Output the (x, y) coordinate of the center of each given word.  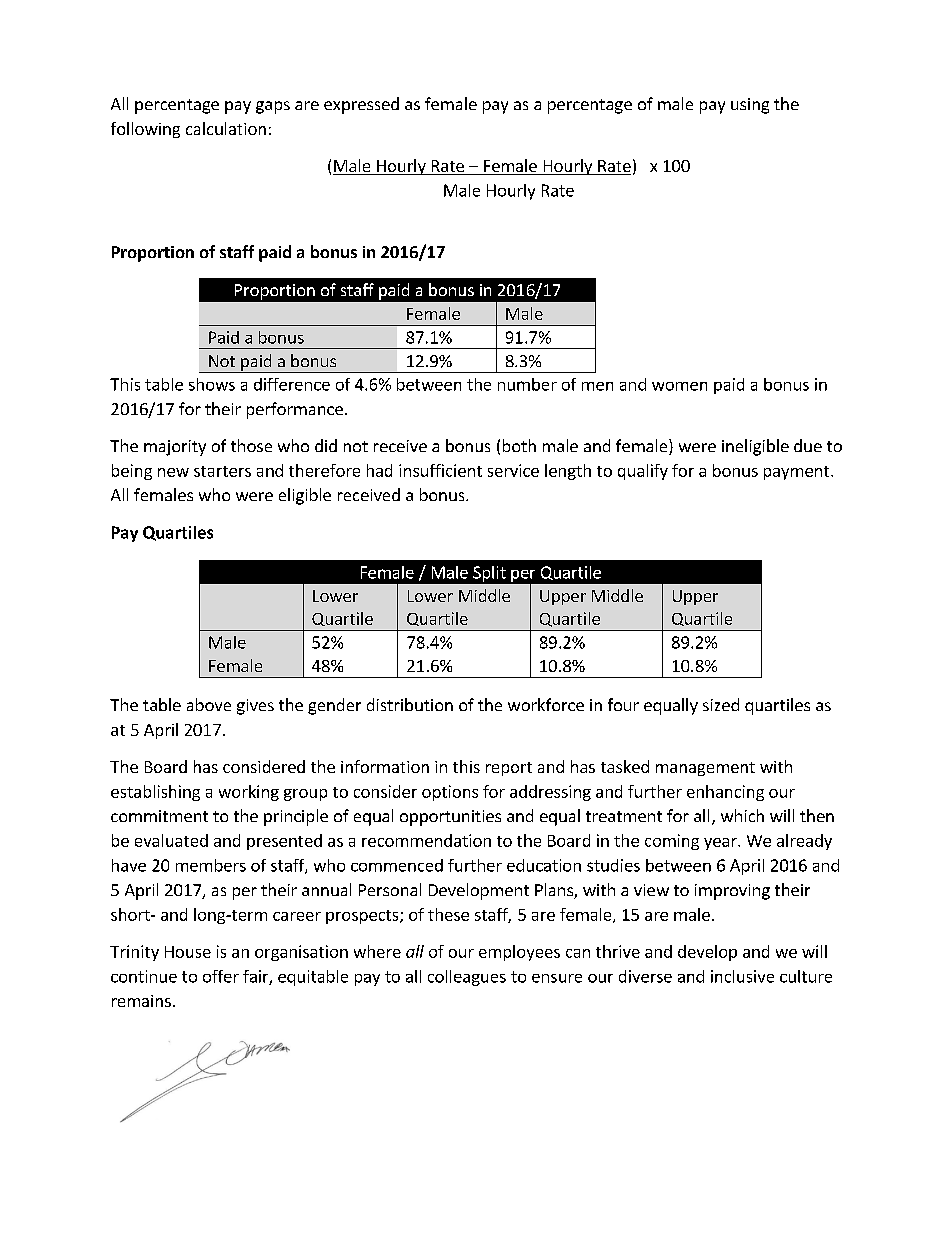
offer (221, 976)
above (209, 704)
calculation (226, 128)
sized (721, 704)
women (679, 386)
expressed (361, 105)
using (750, 106)
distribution (410, 704)
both (519, 445)
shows (212, 384)
